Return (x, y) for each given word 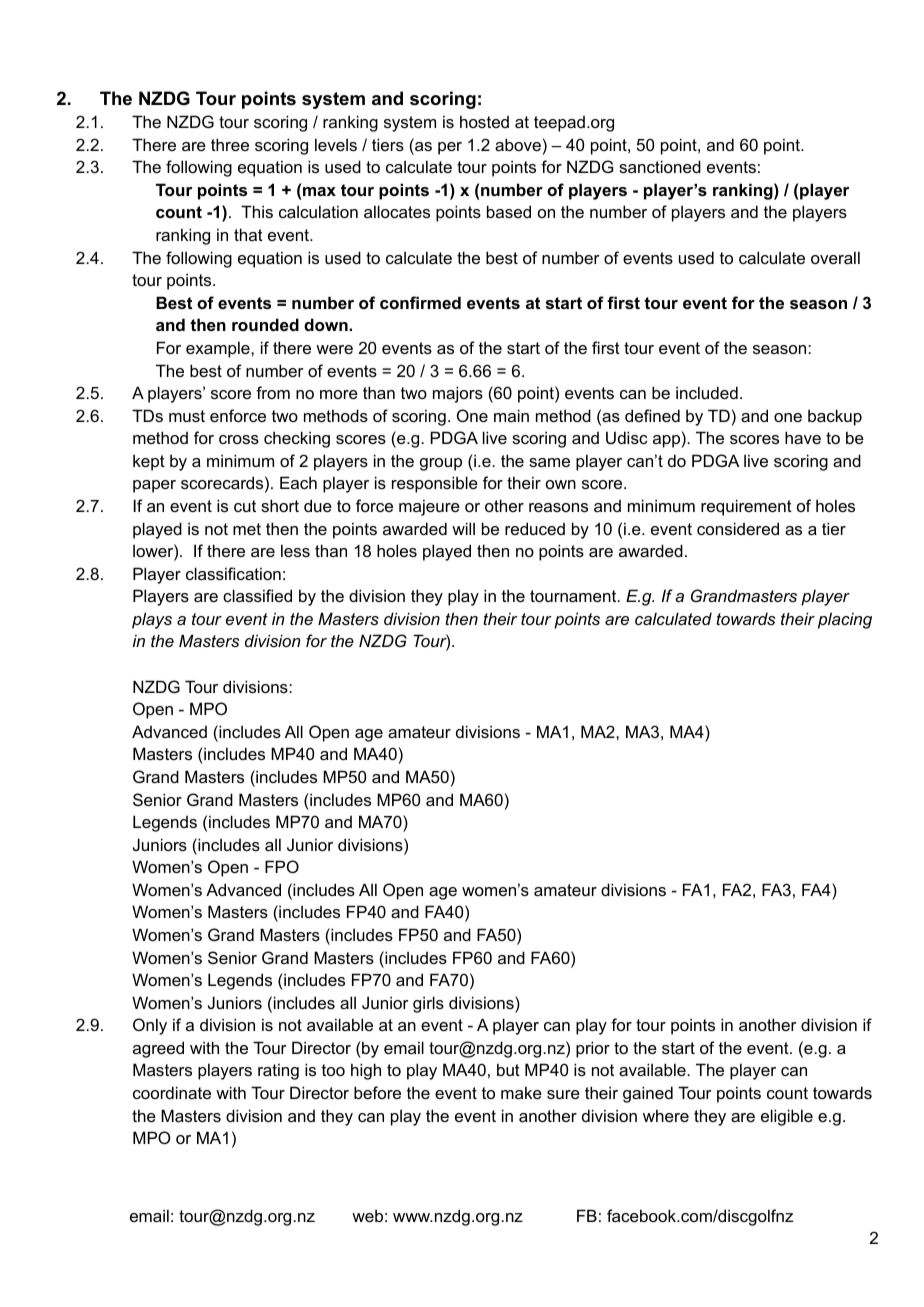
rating (278, 1071)
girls (428, 1004)
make (521, 1092)
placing (845, 620)
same (549, 462)
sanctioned (660, 166)
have (803, 437)
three (230, 144)
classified (257, 595)
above (518, 144)
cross (239, 439)
